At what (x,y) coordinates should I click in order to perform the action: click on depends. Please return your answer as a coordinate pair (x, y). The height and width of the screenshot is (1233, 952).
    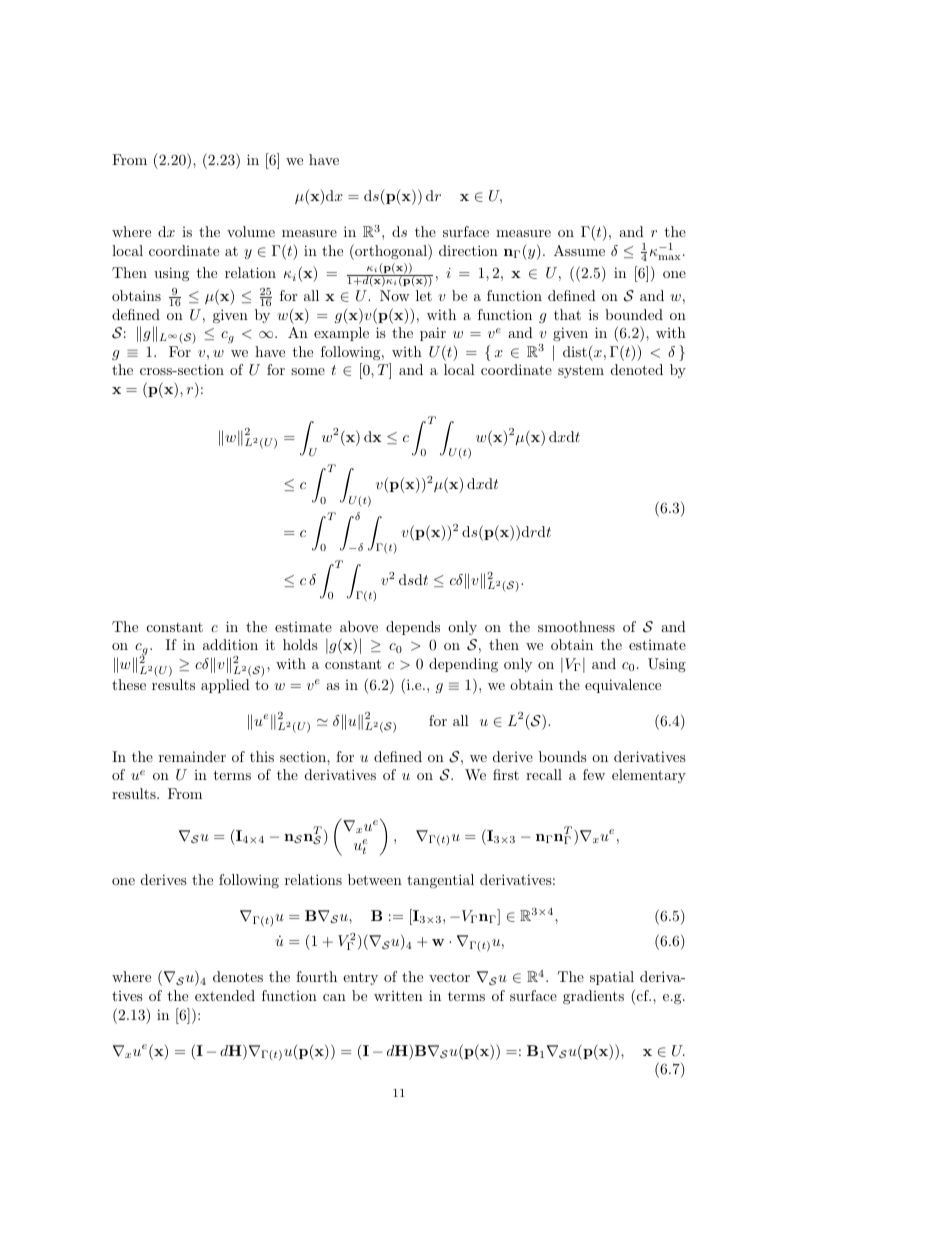
    Looking at the image, I should click on (413, 628).
